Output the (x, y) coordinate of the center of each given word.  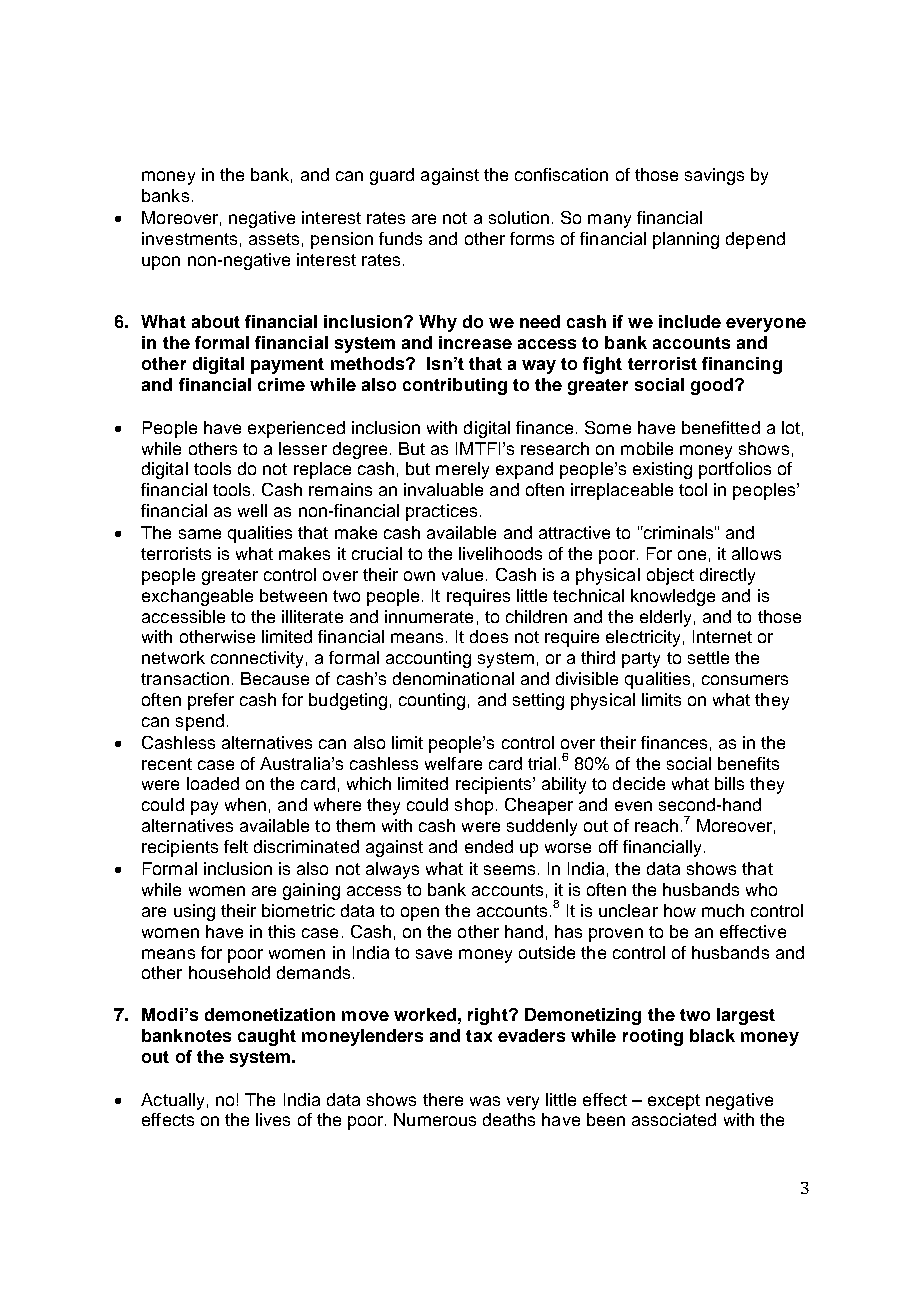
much (723, 910)
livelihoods (500, 553)
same (200, 534)
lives (273, 1119)
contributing (455, 386)
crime (281, 384)
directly (727, 576)
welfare (453, 763)
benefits (748, 763)
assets (274, 239)
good (713, 386)
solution (519, 217)
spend (200, 722)
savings (714, 176)
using (194, 912)
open (420, 914)
